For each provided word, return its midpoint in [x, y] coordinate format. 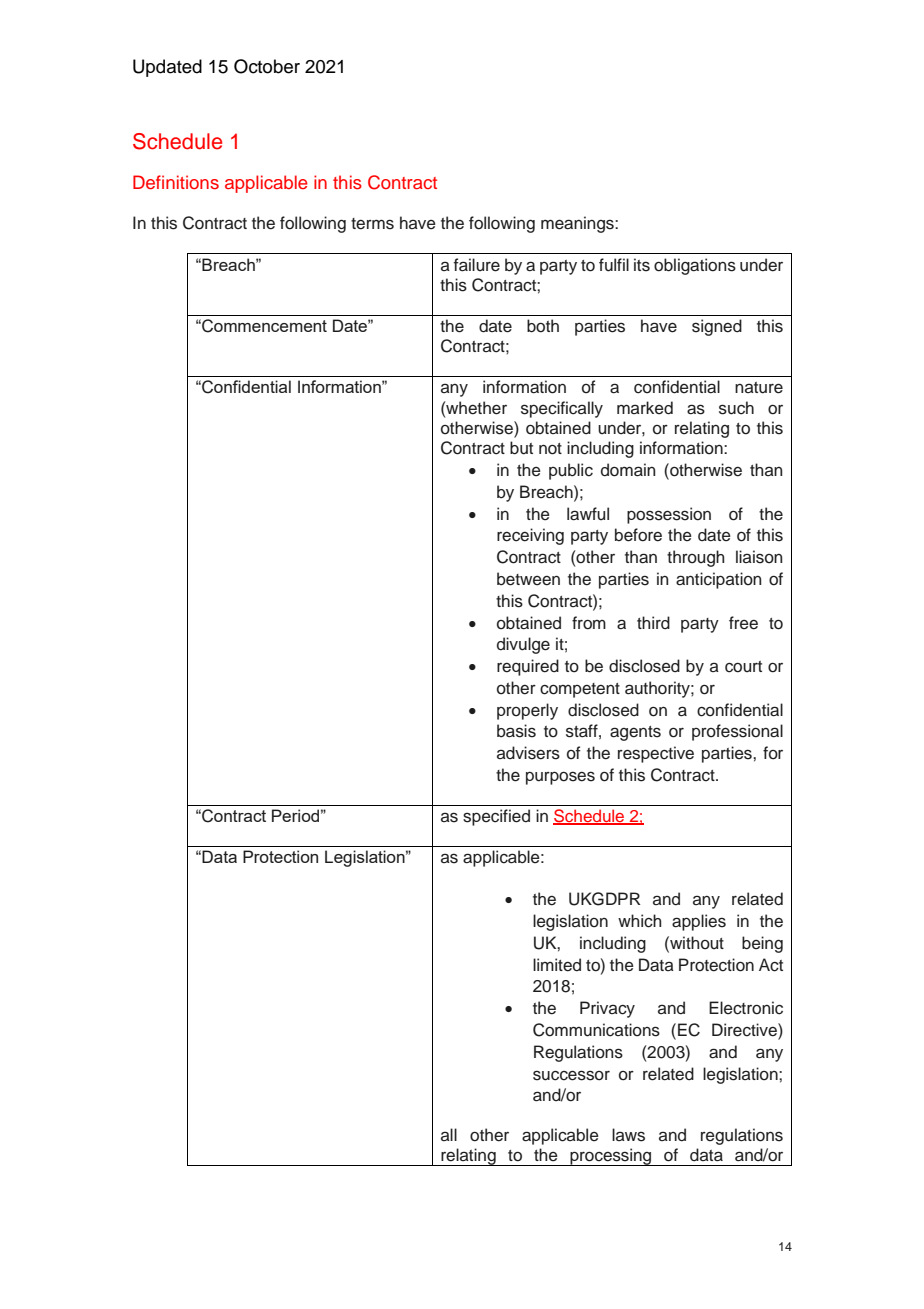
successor [571, 1075]
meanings [578, 224]
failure [477, 265]
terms [372, 224]
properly [527, 711]
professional [737, 732]
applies [699, 922]
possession [669, 515]
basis [516, 731]
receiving [530, 536]
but [521, 448]
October [267, 66]
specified [496, 817]
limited [557, 965]
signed [717, 327]
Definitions [176, 182]
